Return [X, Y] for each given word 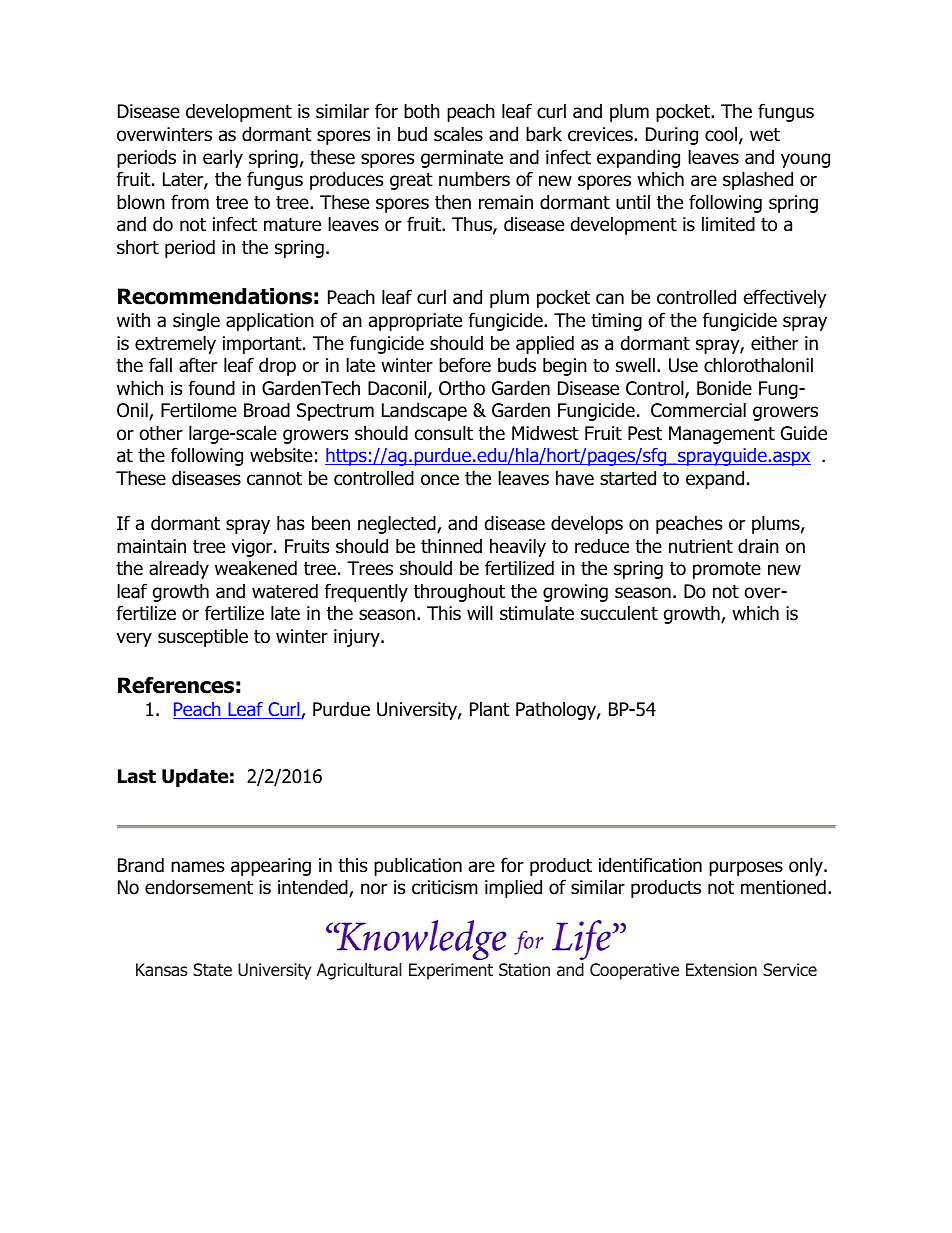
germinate [462, 159]
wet [765, 135]
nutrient [701, 546]
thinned [451, 546]
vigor [253, 548]
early [223, 158]
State [212, 969]
